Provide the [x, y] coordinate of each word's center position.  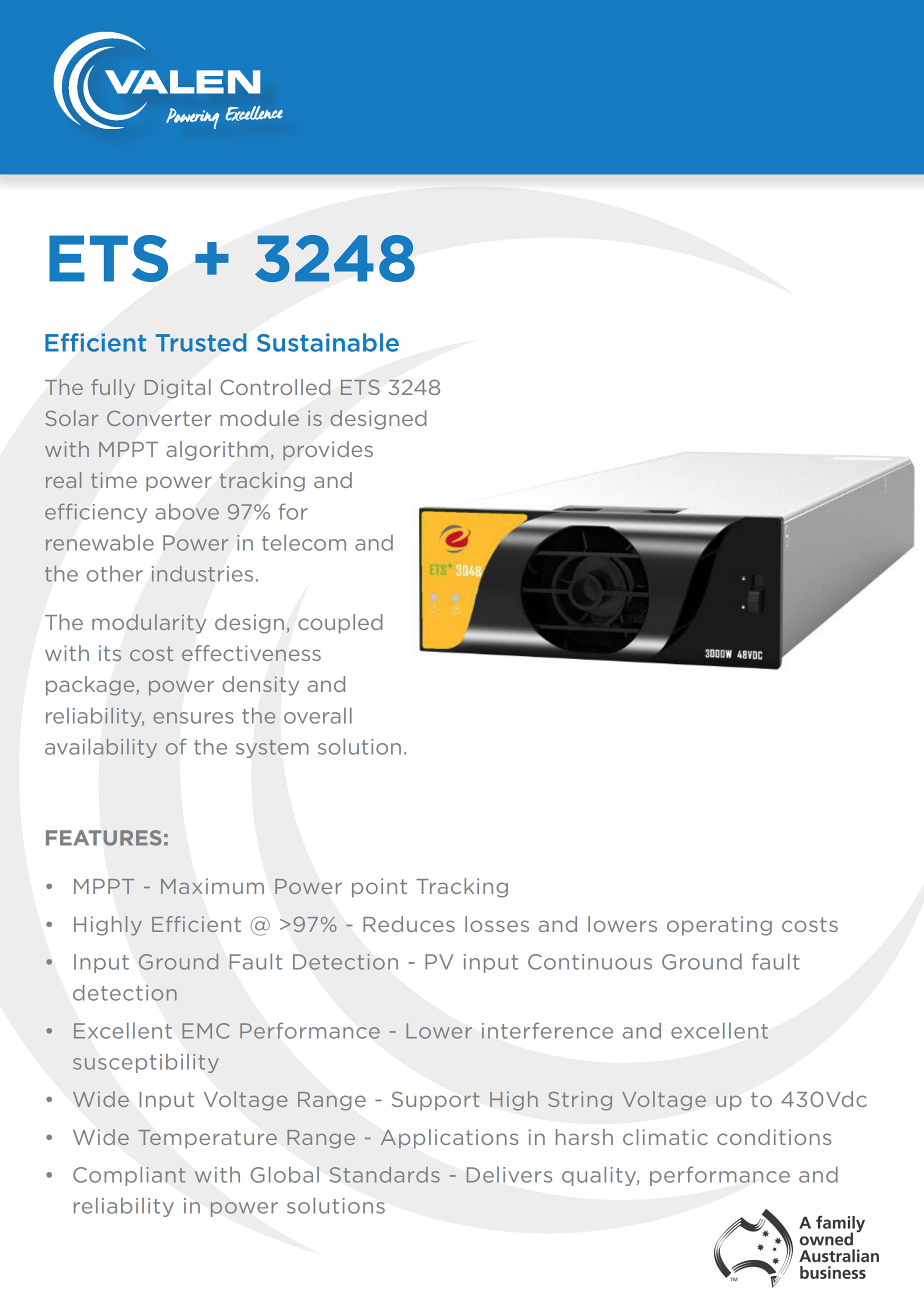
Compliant [129, 1176]
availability [101, 748]
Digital [178, 388]
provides [328, 451]
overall [318, 716]
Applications [449, 1139]
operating [719, 926]
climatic [665, 1137]
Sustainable [328, 342]
